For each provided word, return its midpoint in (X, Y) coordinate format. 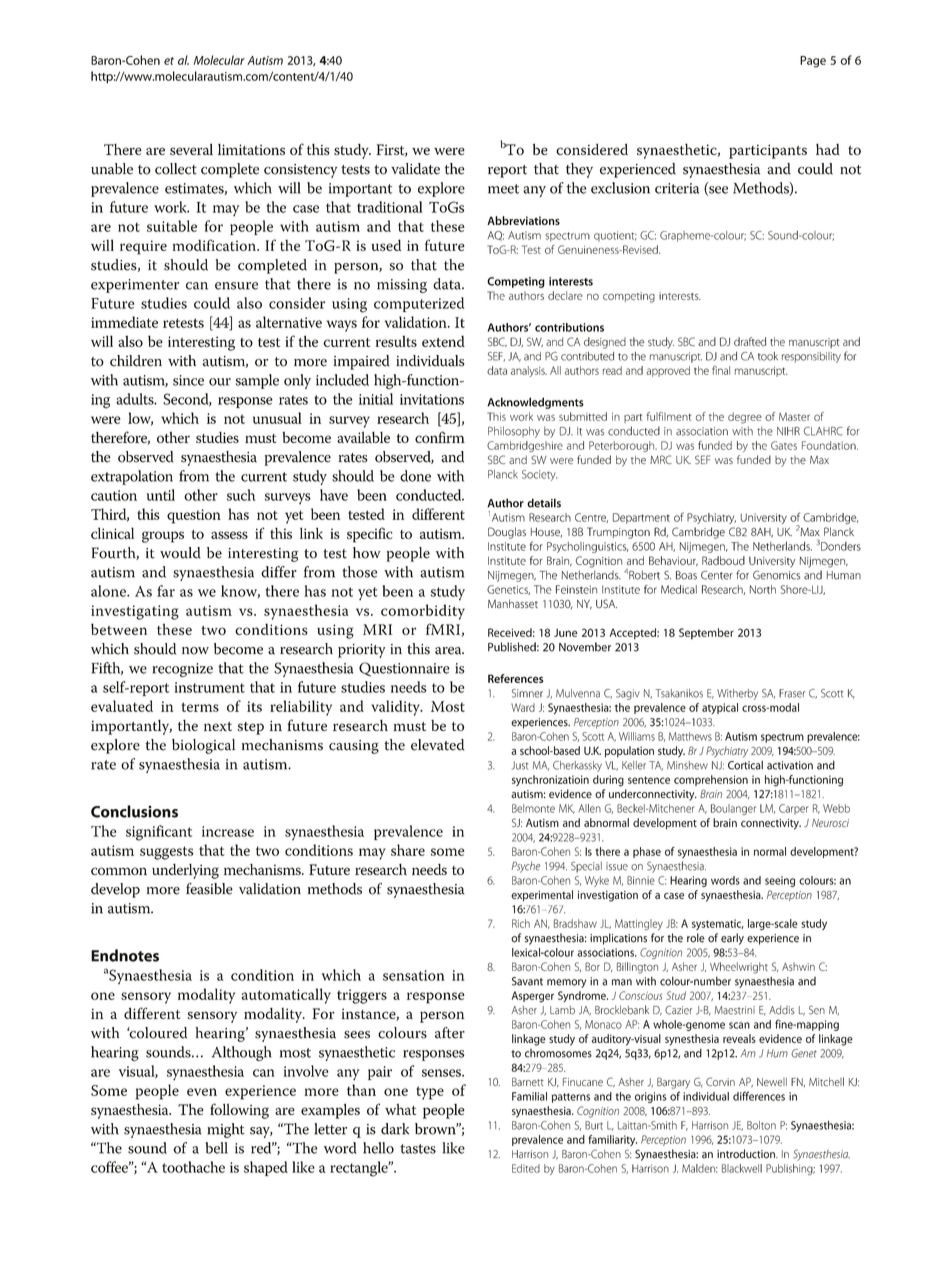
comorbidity (423, 612)
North (763, 589)
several (191, 149)
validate (415, 169)
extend (443, 341)
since (188, 380)
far (166, 591)
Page (813, 62)
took (768, 356)
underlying (185, 871)
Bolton (761, 1125)
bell (216, 1148)
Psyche (526, 867)
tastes (418, 1149)
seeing (780, 881)
